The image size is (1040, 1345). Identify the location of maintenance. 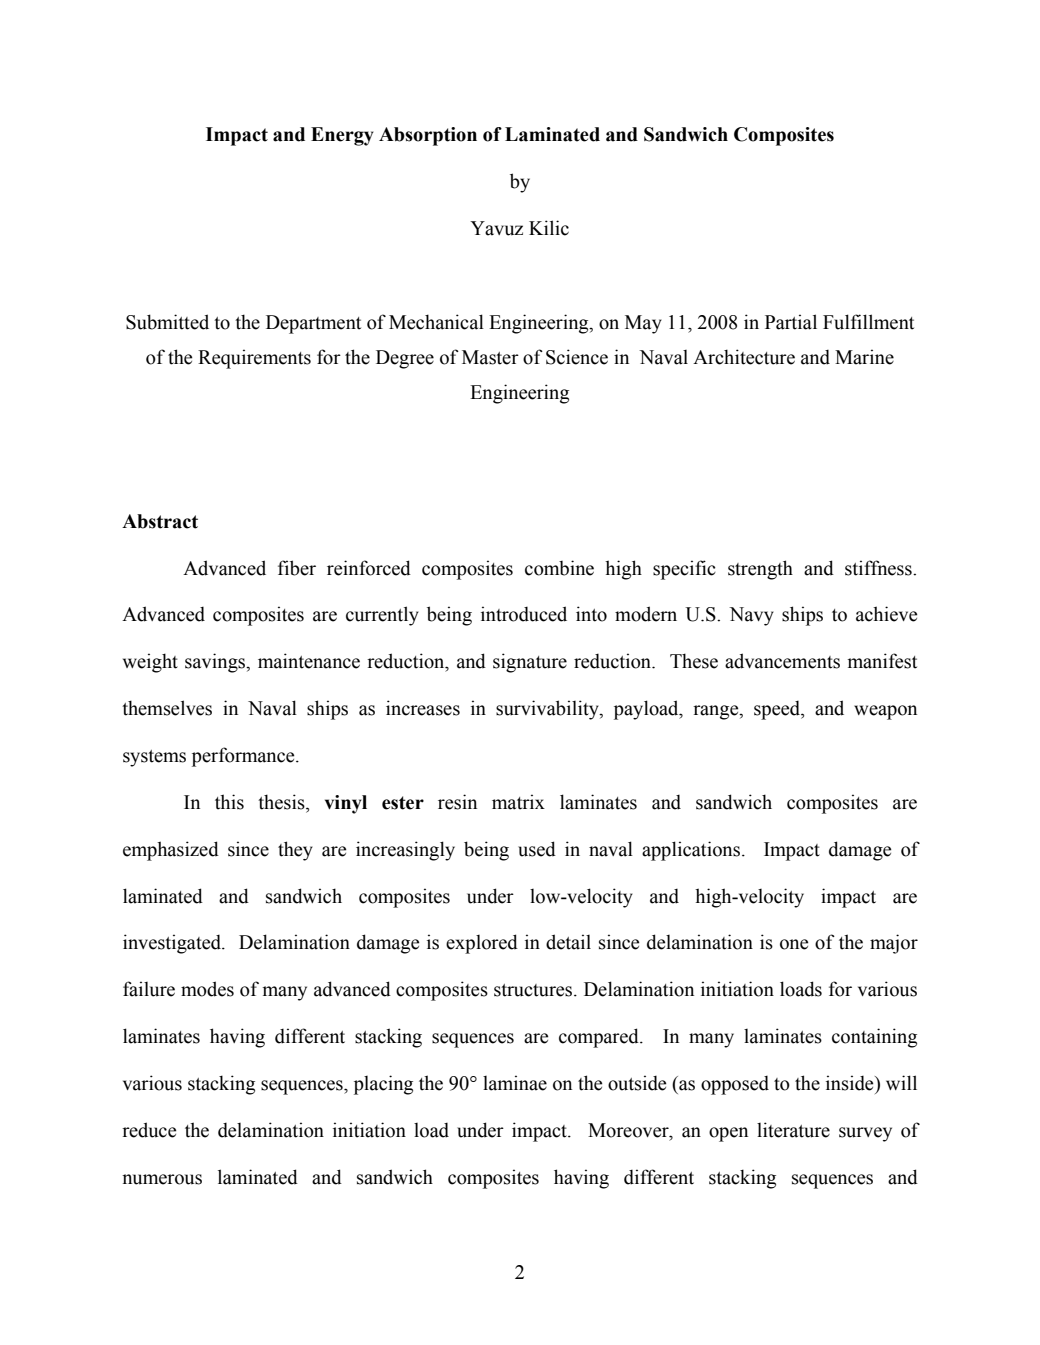
(309, 661).
